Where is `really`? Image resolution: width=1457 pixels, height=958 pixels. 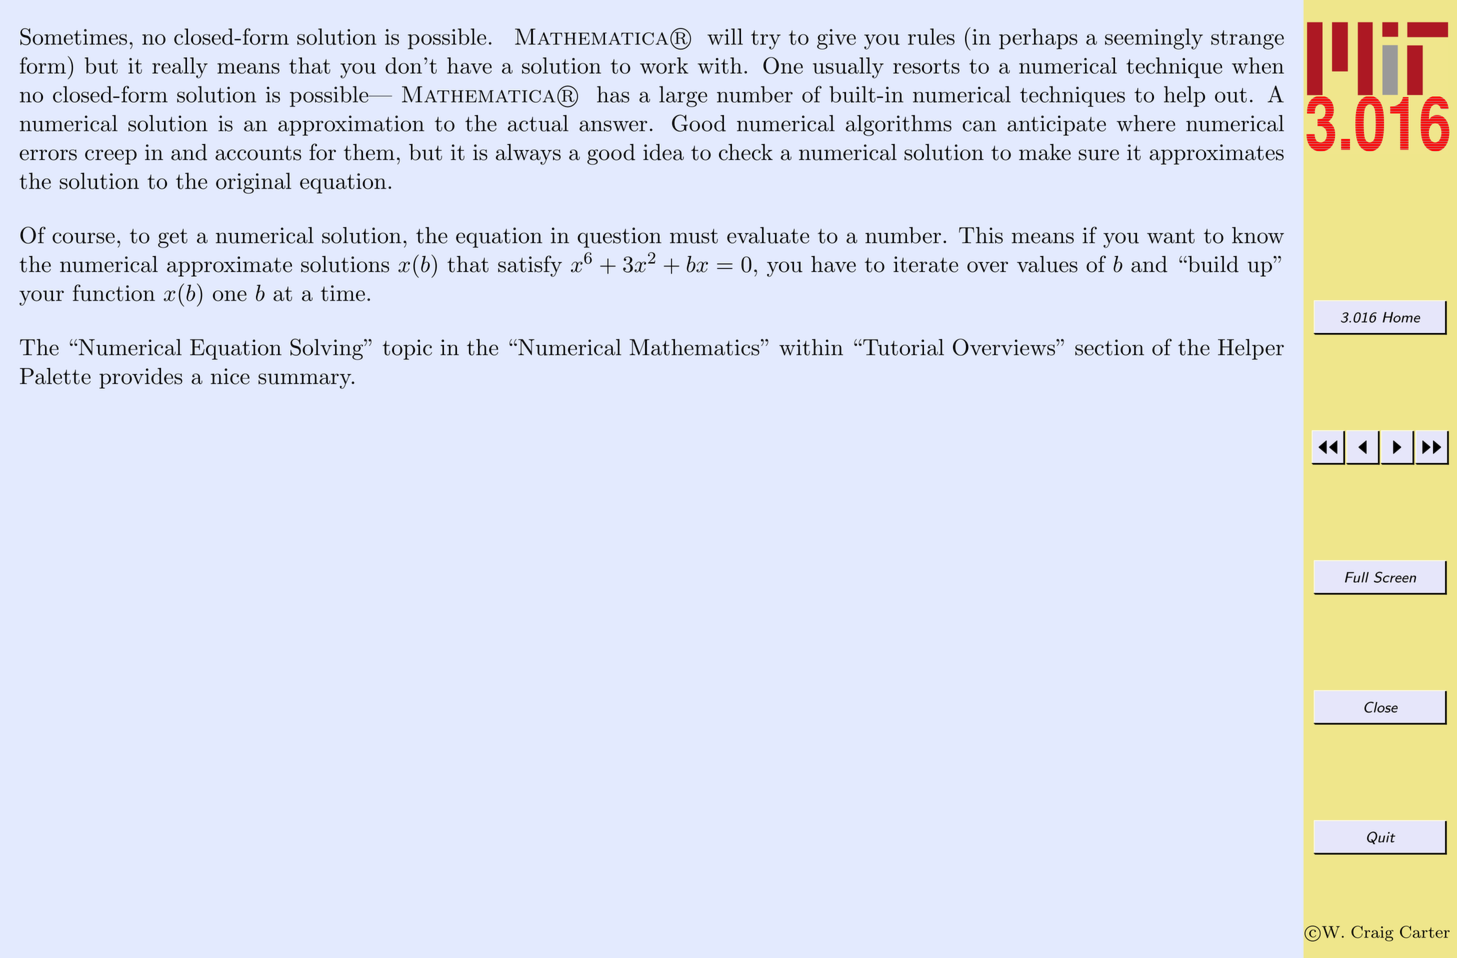
really is located at coordinates (180, 68).
